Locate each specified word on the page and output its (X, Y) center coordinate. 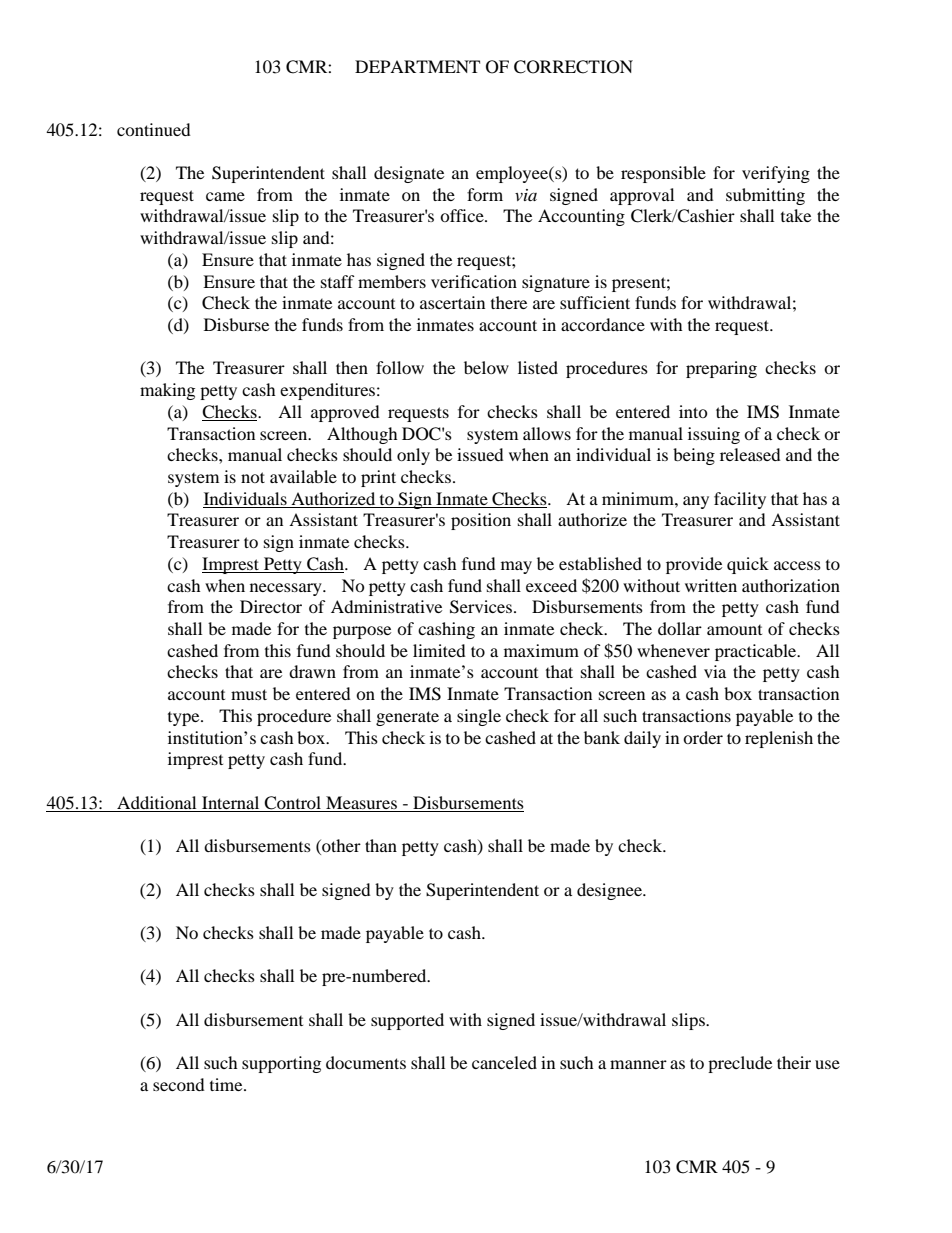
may (516, 567)
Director (271, 606)
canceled (504, 1062)
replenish (779, 739)
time (227, 1084)
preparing (721, 369)
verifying (776, 174)
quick (748, 565)
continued (154, 129)
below (486, 367)
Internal (230, 802)
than (381, 845)
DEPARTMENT (417, 66)
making (167, 391)
